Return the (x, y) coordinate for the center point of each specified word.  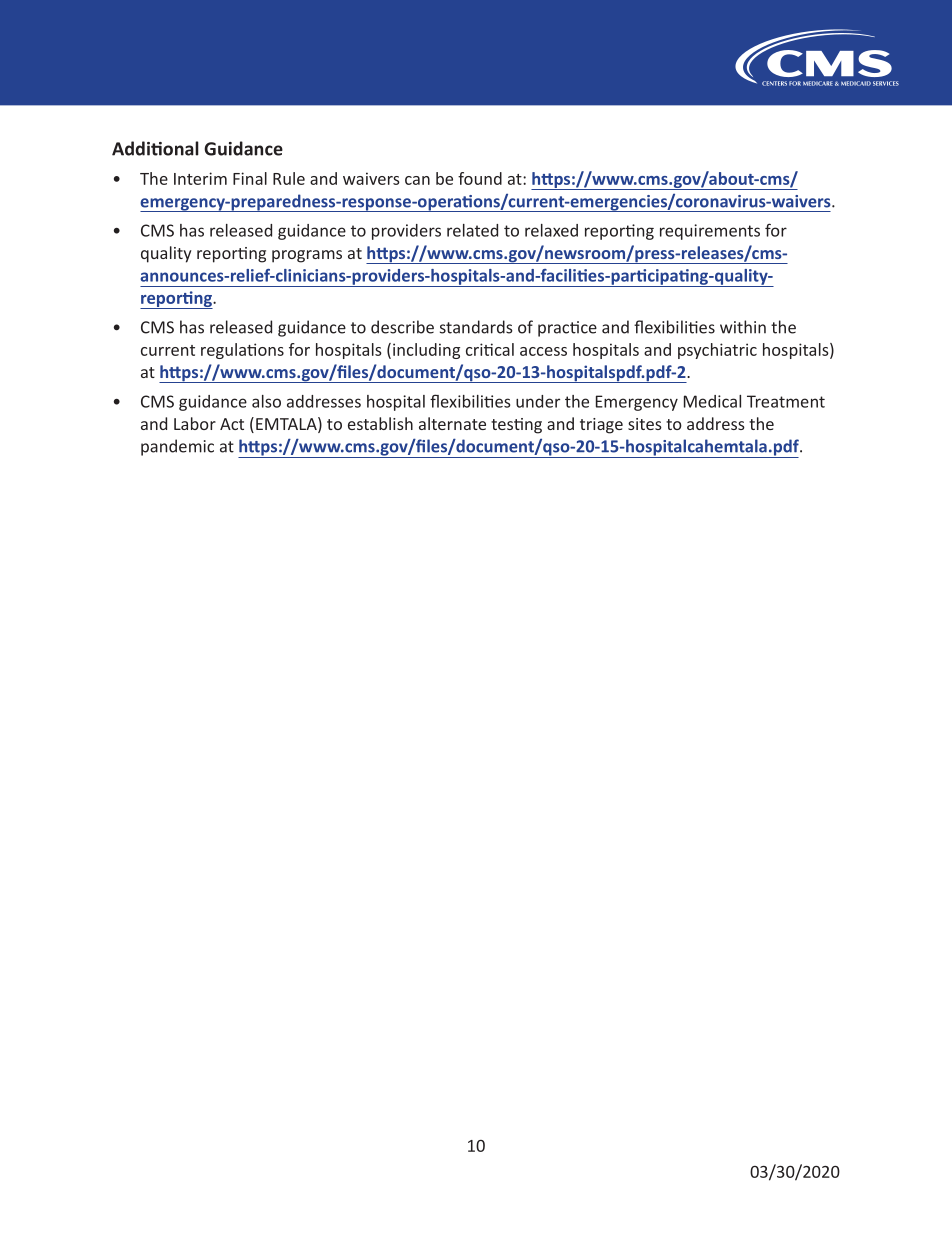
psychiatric (717, 351)
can (417, 180)
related (472, 230)
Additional (155, 148)
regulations (242, 351)
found (480, 178)
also (266, 401)
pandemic (177, 447)
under (538, 401)
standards (476, 327)
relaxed (551, 230)
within (743, 327)
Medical (712, 401)
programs (307, 256)
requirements (710, 232)
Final (250, 178)
